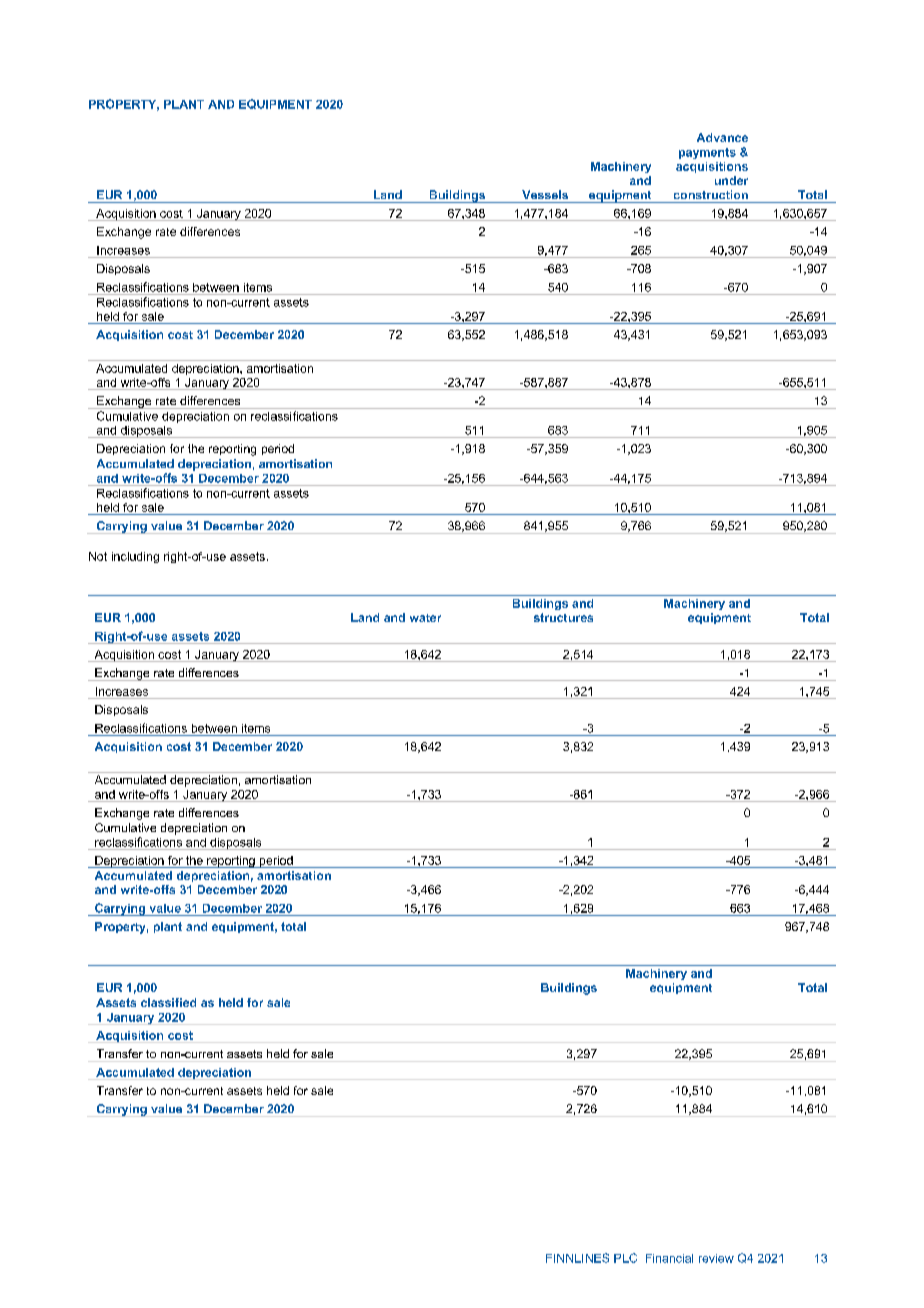 Image resolution: width=924 pixels, height=1308 pixels. I want to click on construction, so click(711, 194).
